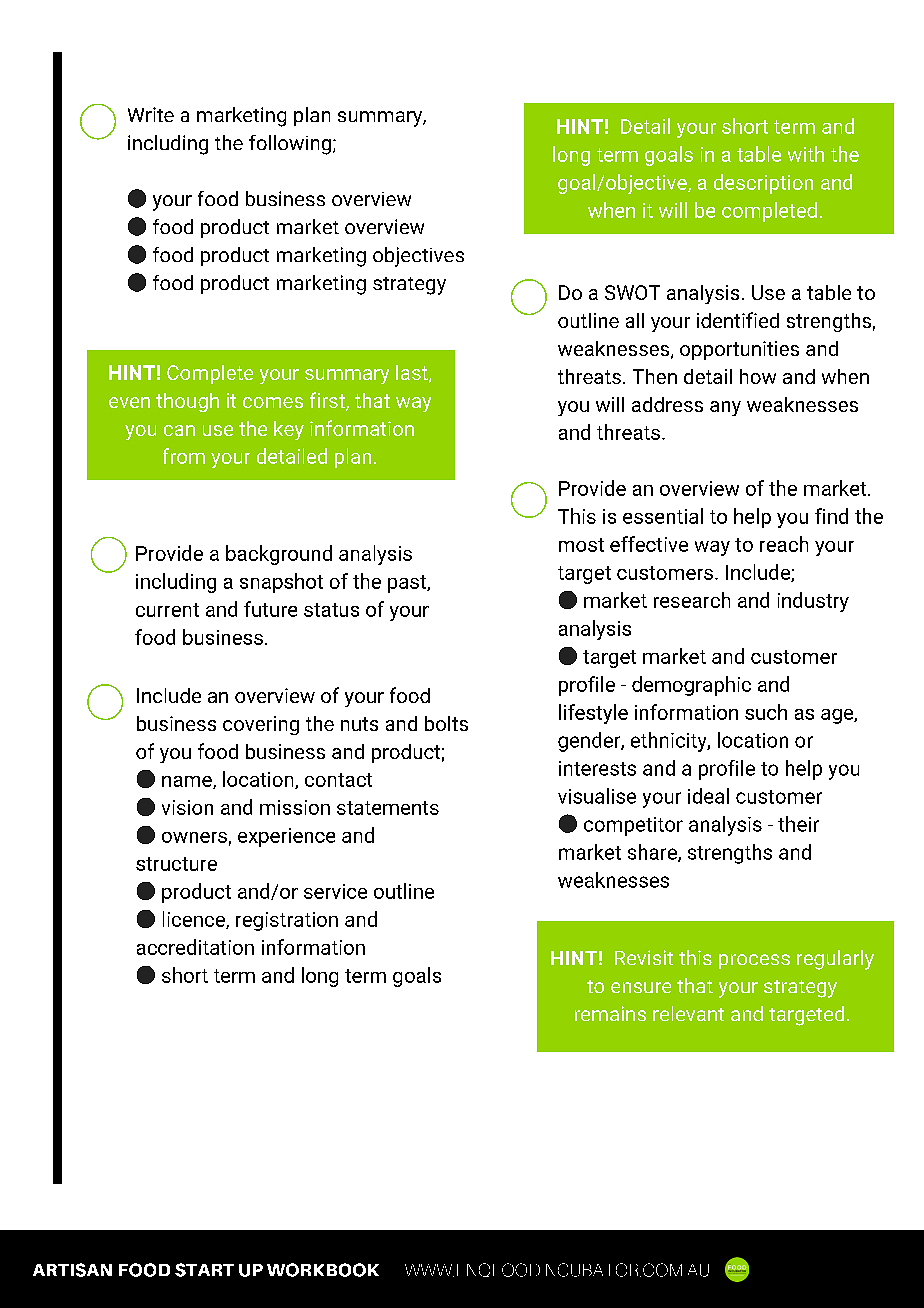 This document has height=1308, width=924. Describe the element at coordinates (413, 374) in the document. I see `last` at that location.
